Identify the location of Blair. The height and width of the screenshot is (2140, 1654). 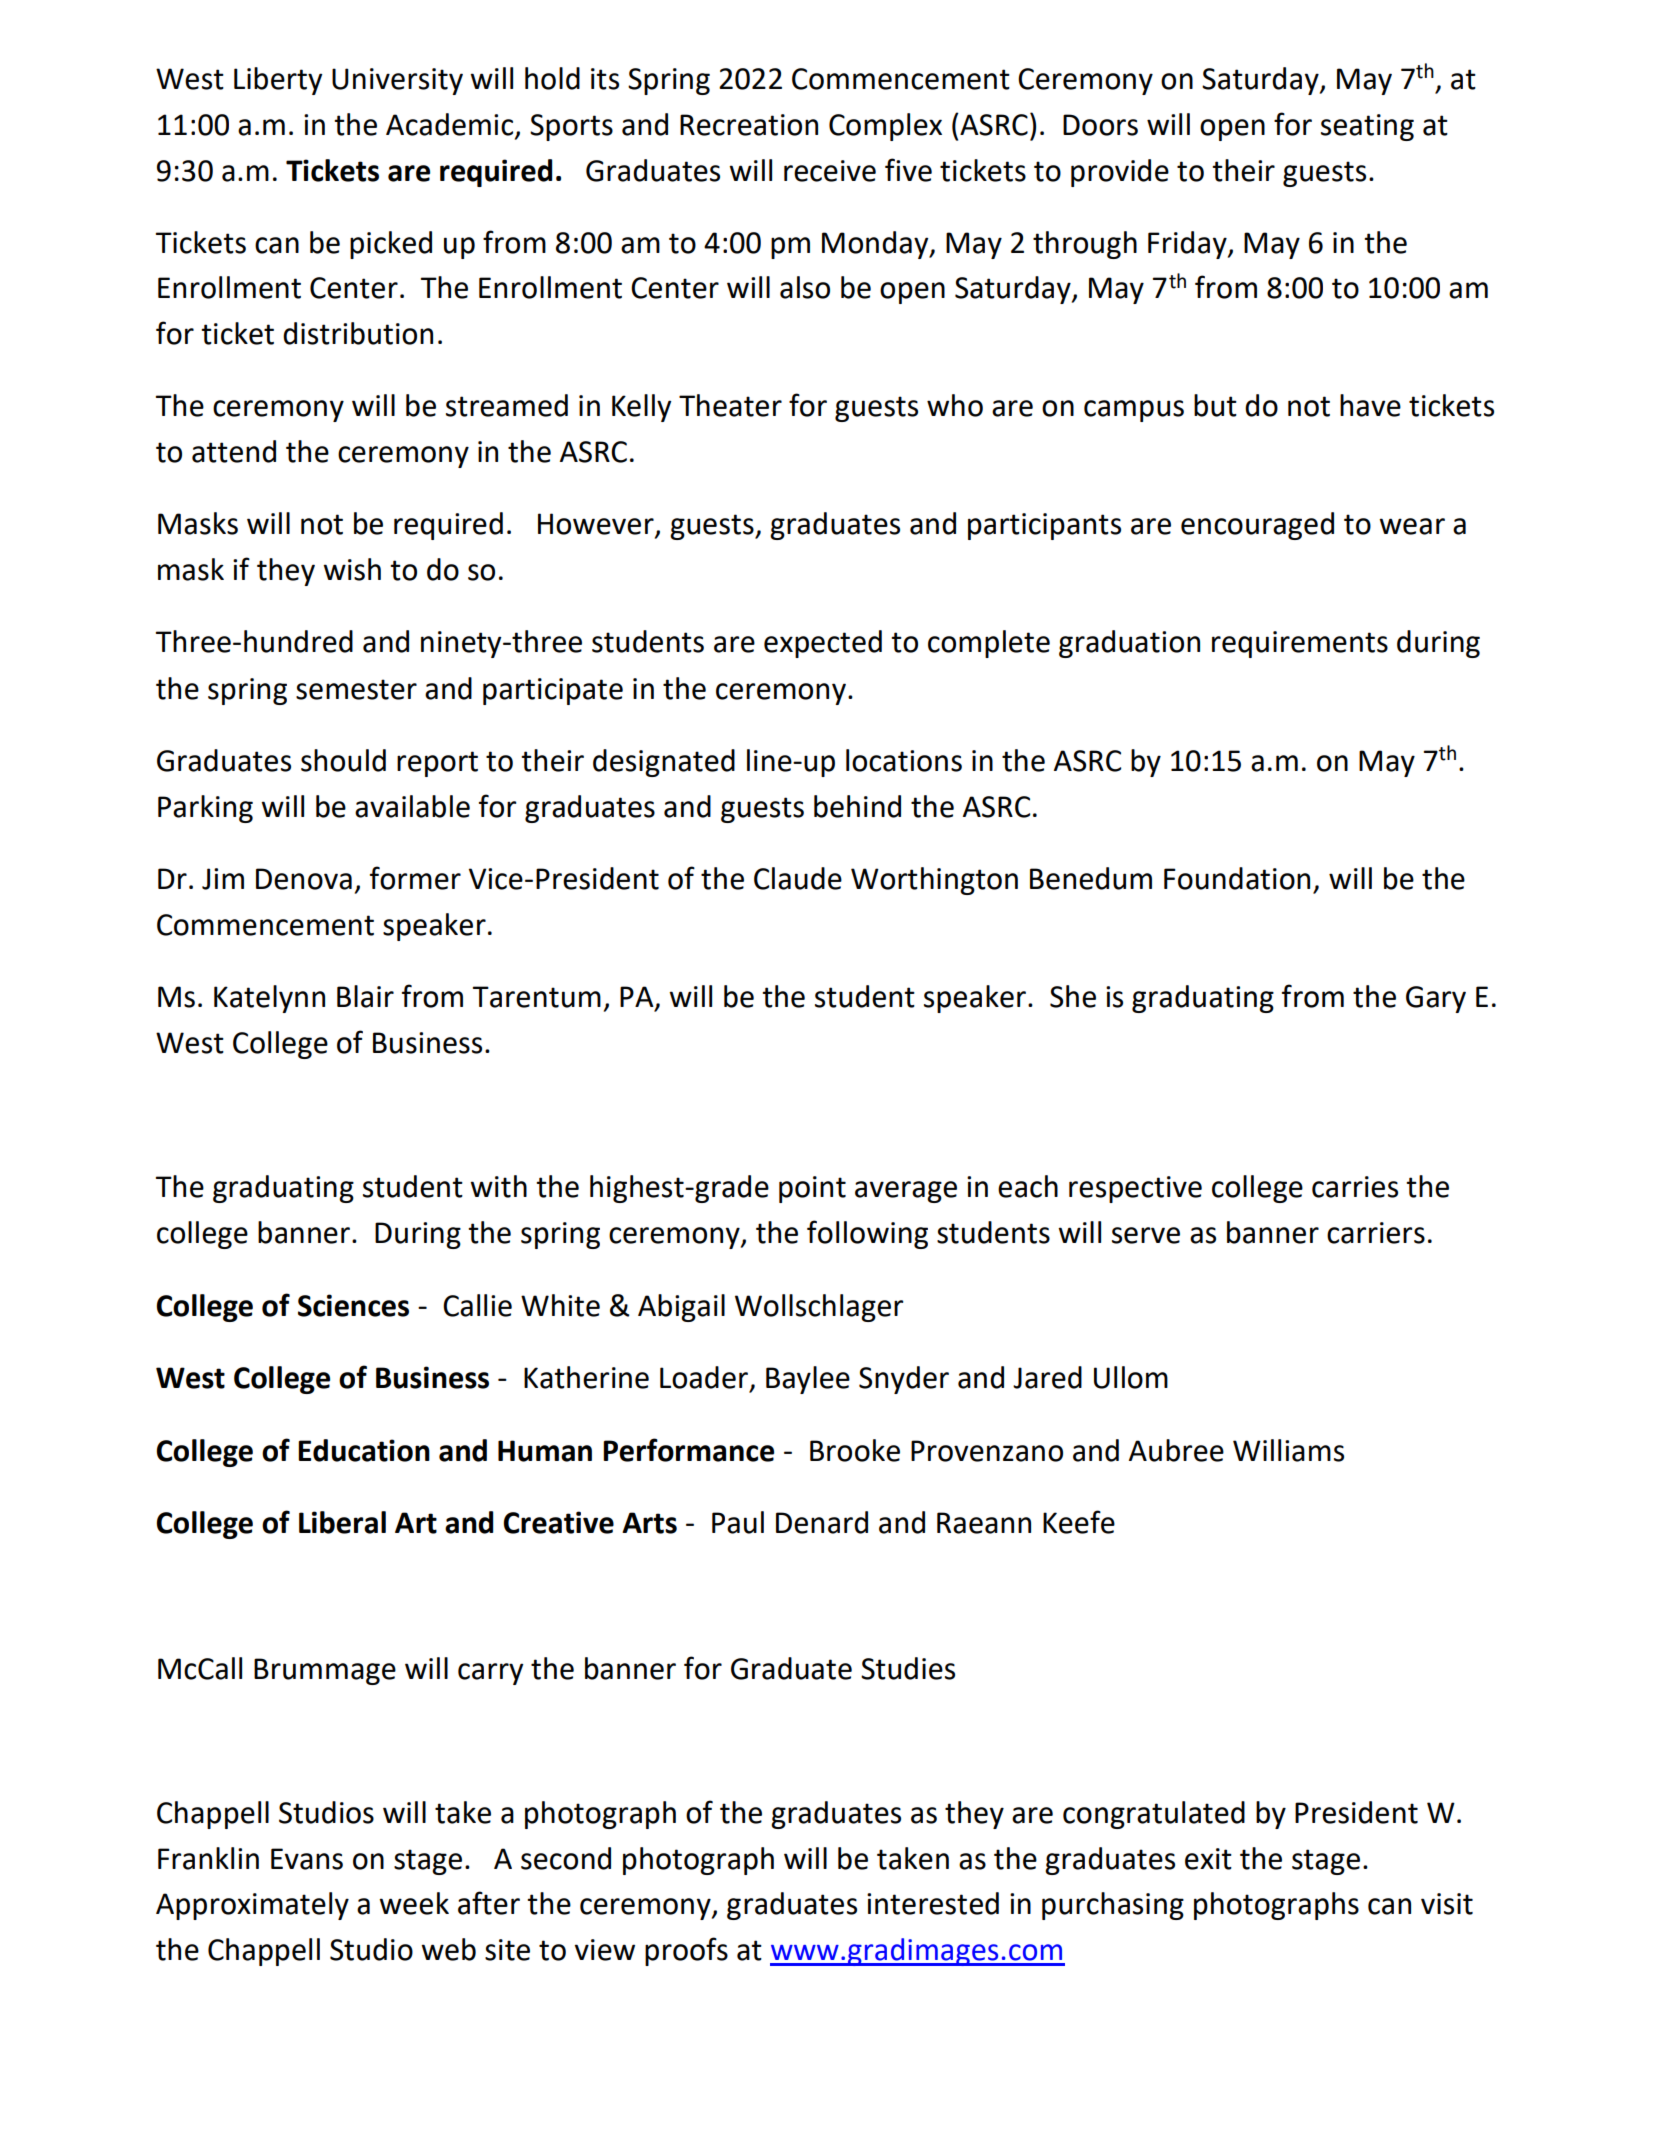
(365, 996).
